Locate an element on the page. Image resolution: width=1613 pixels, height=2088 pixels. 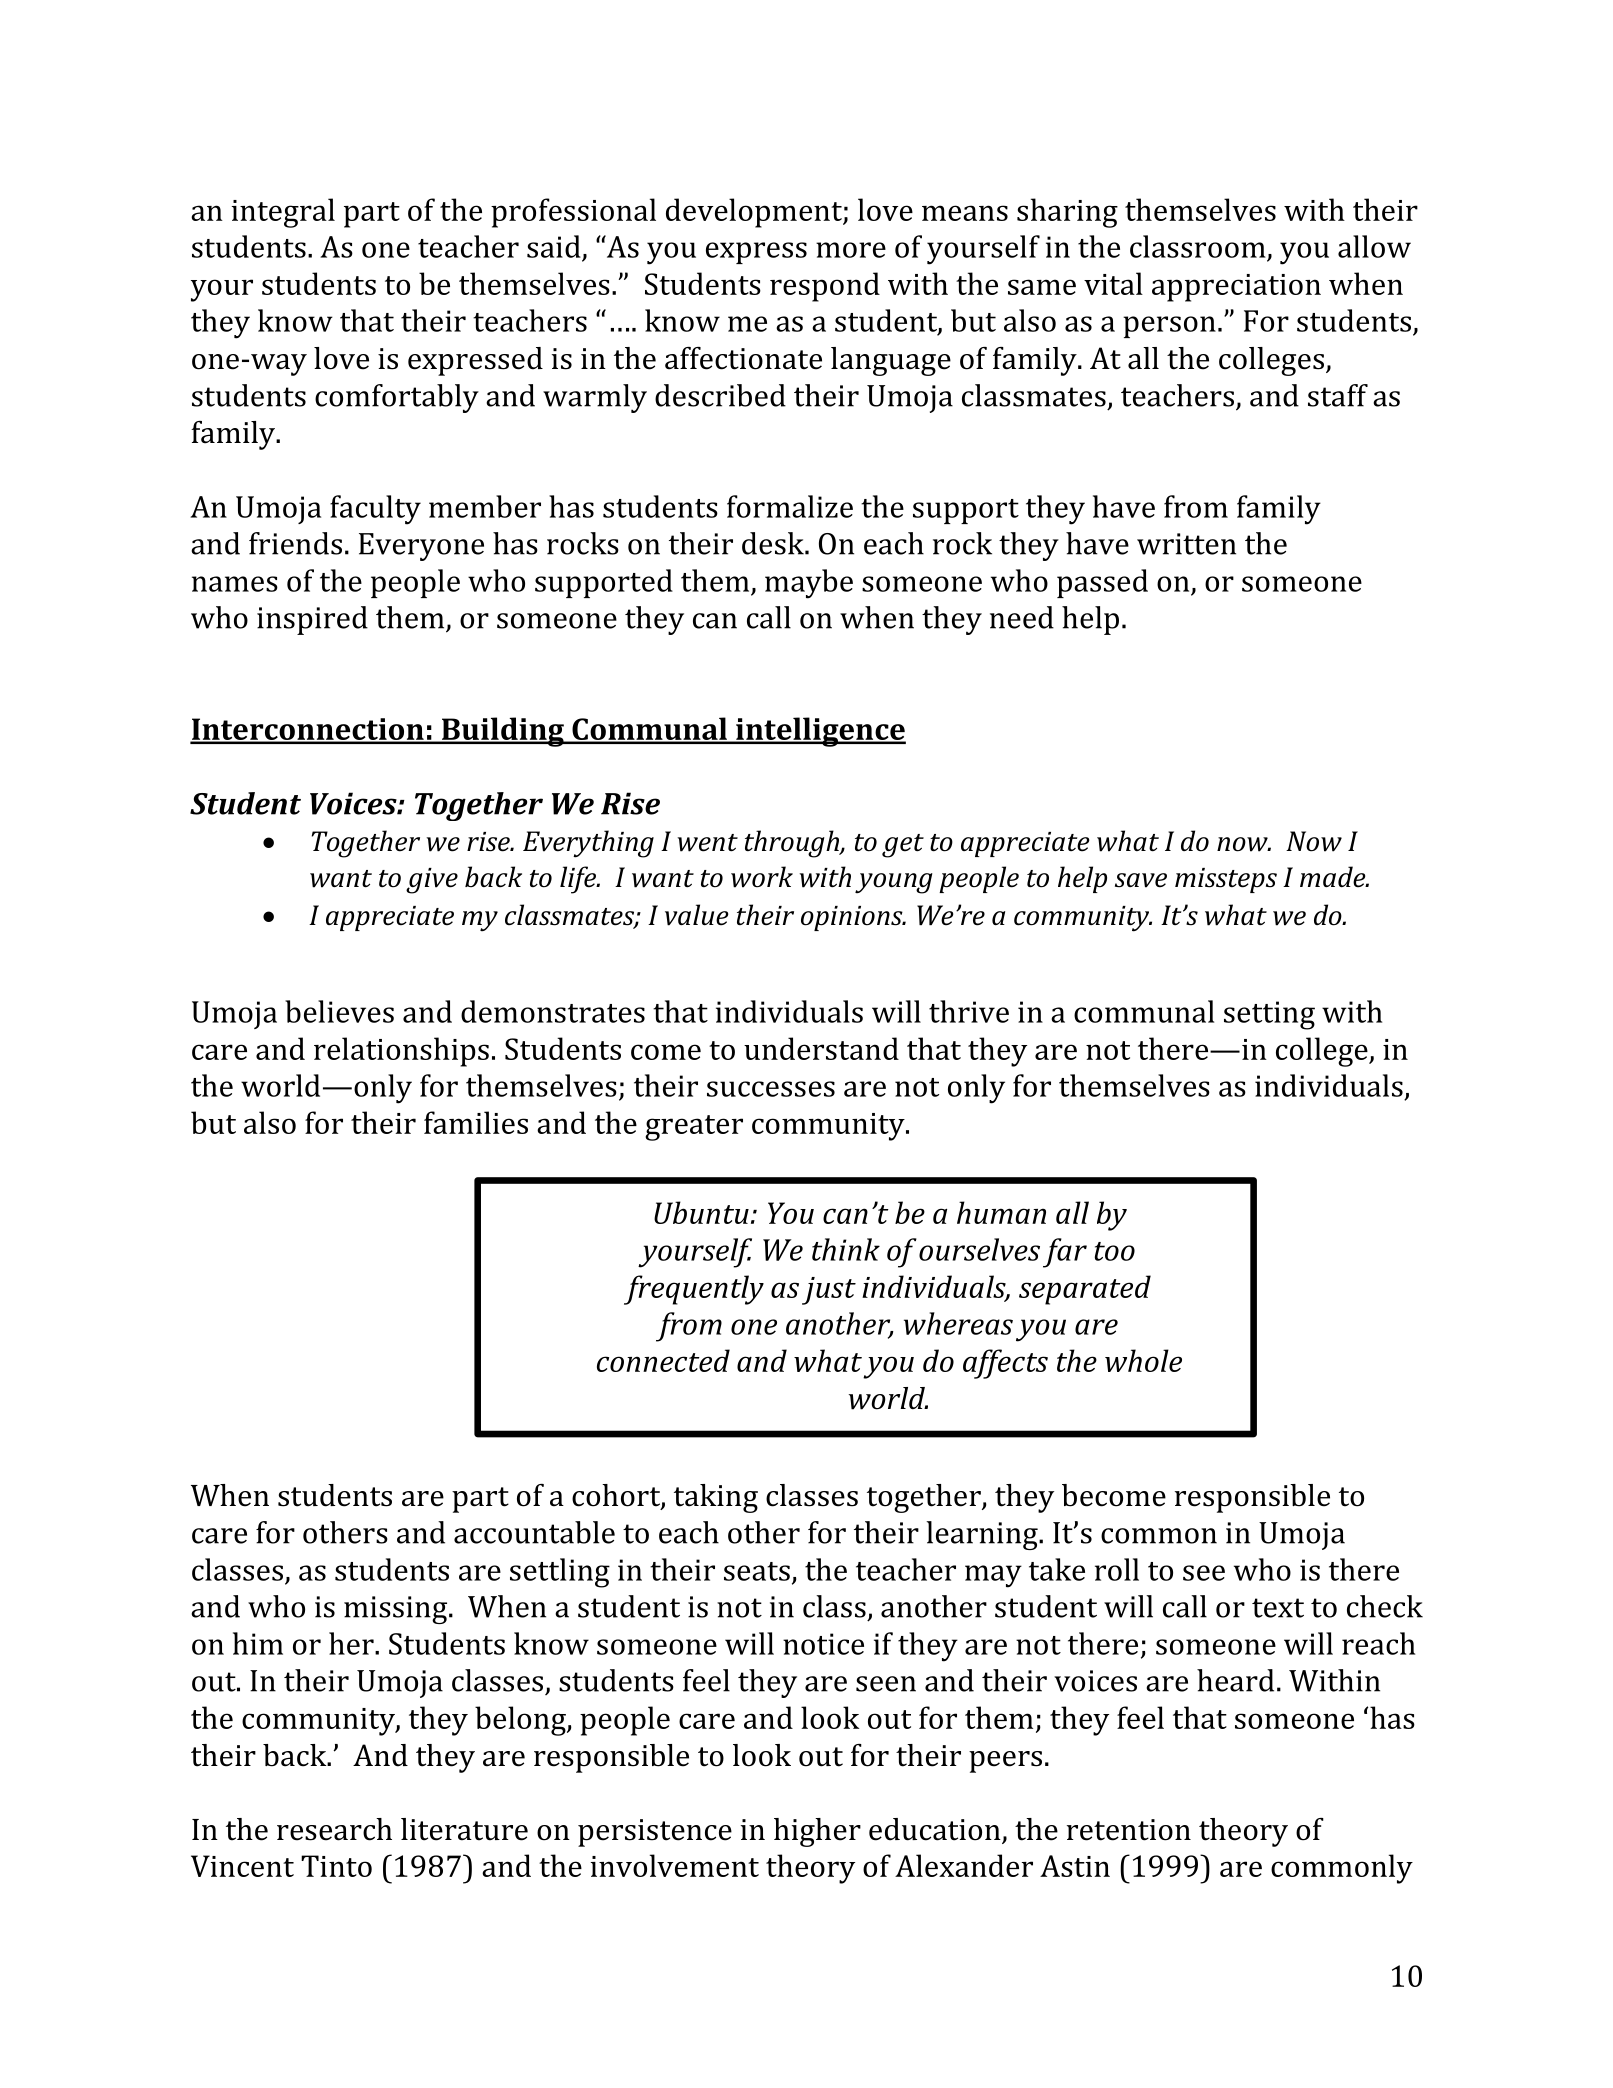
integral is located at coordinates (283, 213).
